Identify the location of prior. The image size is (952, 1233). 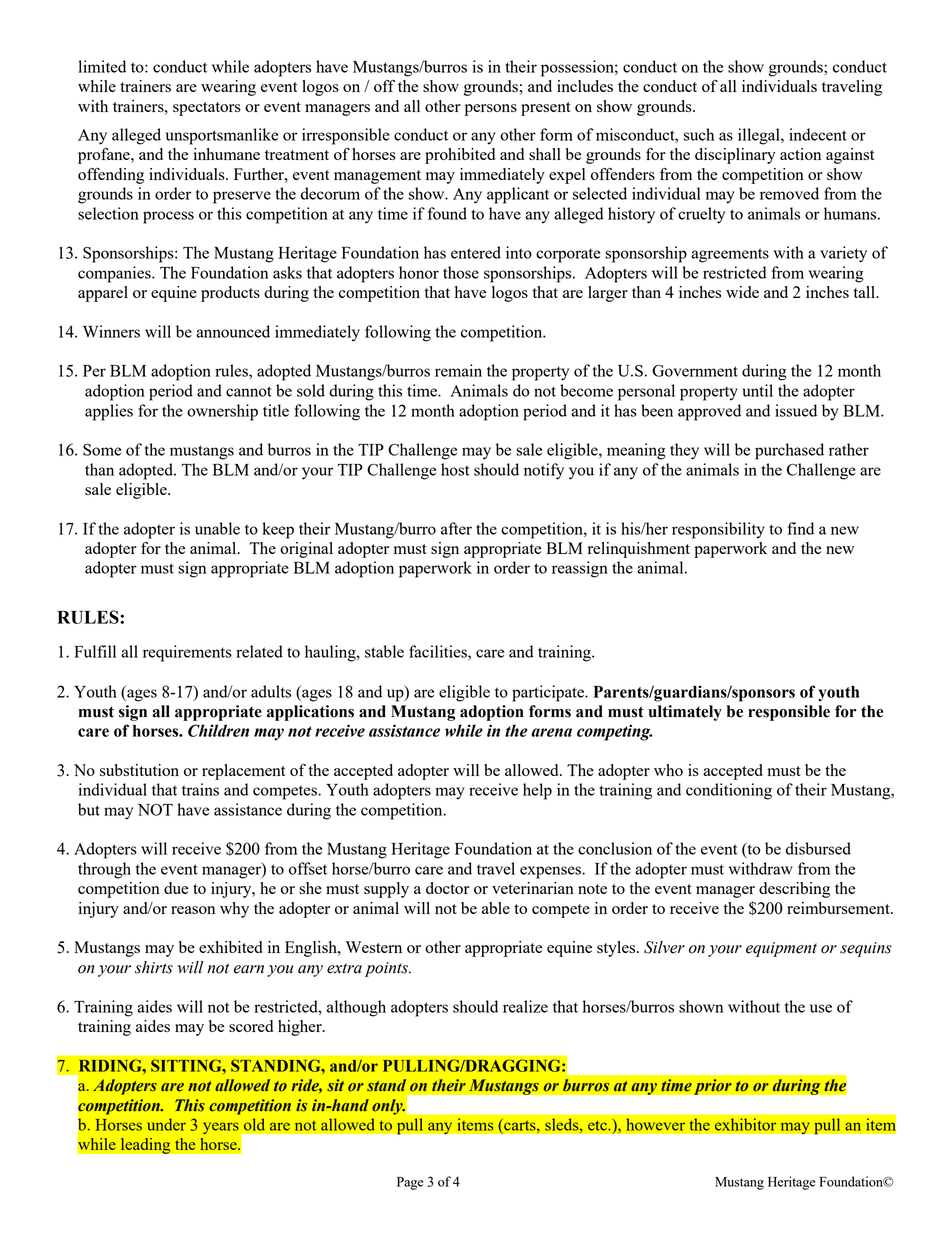
(713, 1087).
